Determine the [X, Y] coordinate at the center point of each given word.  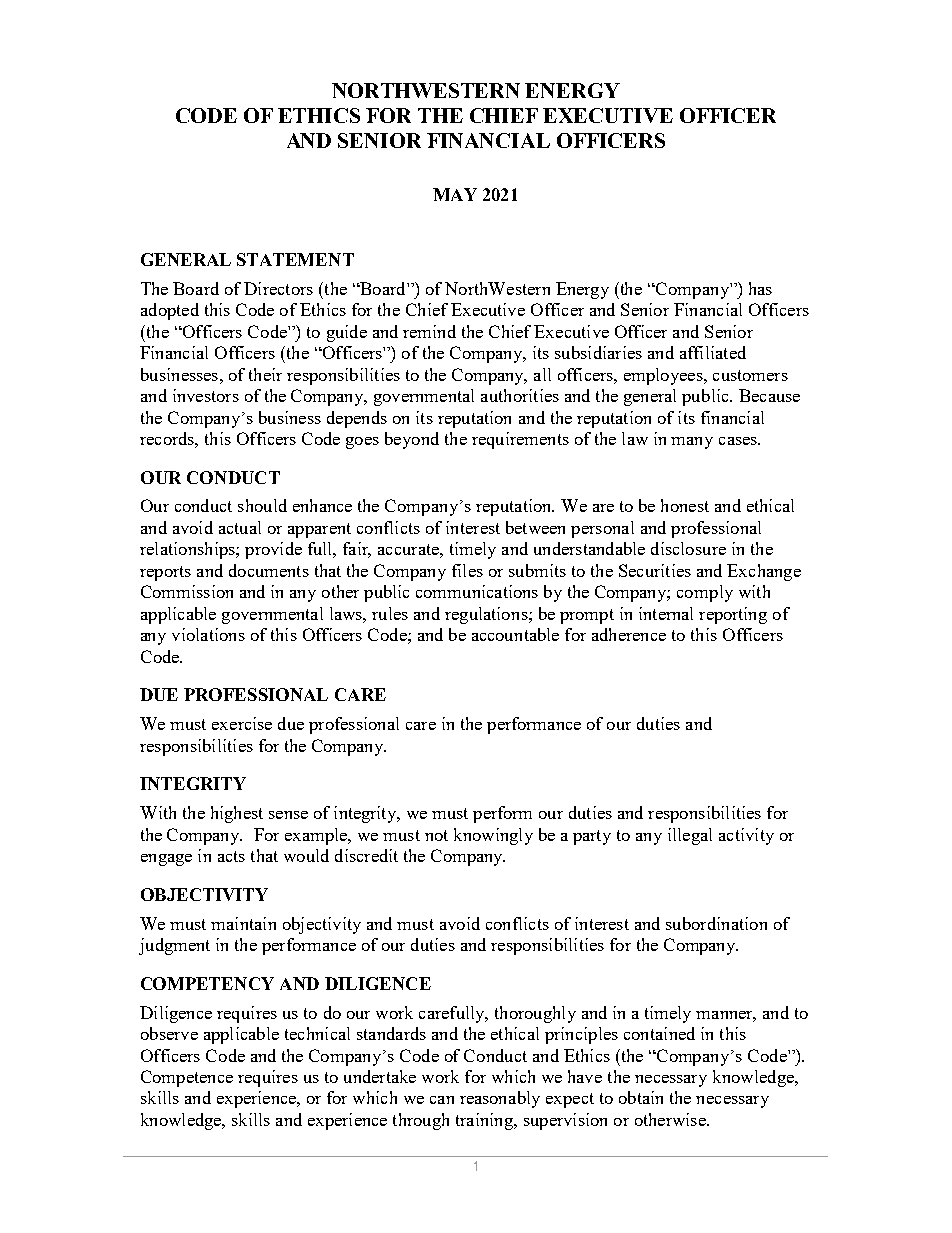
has [760, 288]
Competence [187, 1078]
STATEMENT [295, 259]
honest [685, 505]
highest [237, 814]
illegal [690, 836]
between [535, 527]
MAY [455, 194]
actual [240, 527]
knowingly [493, 836]
